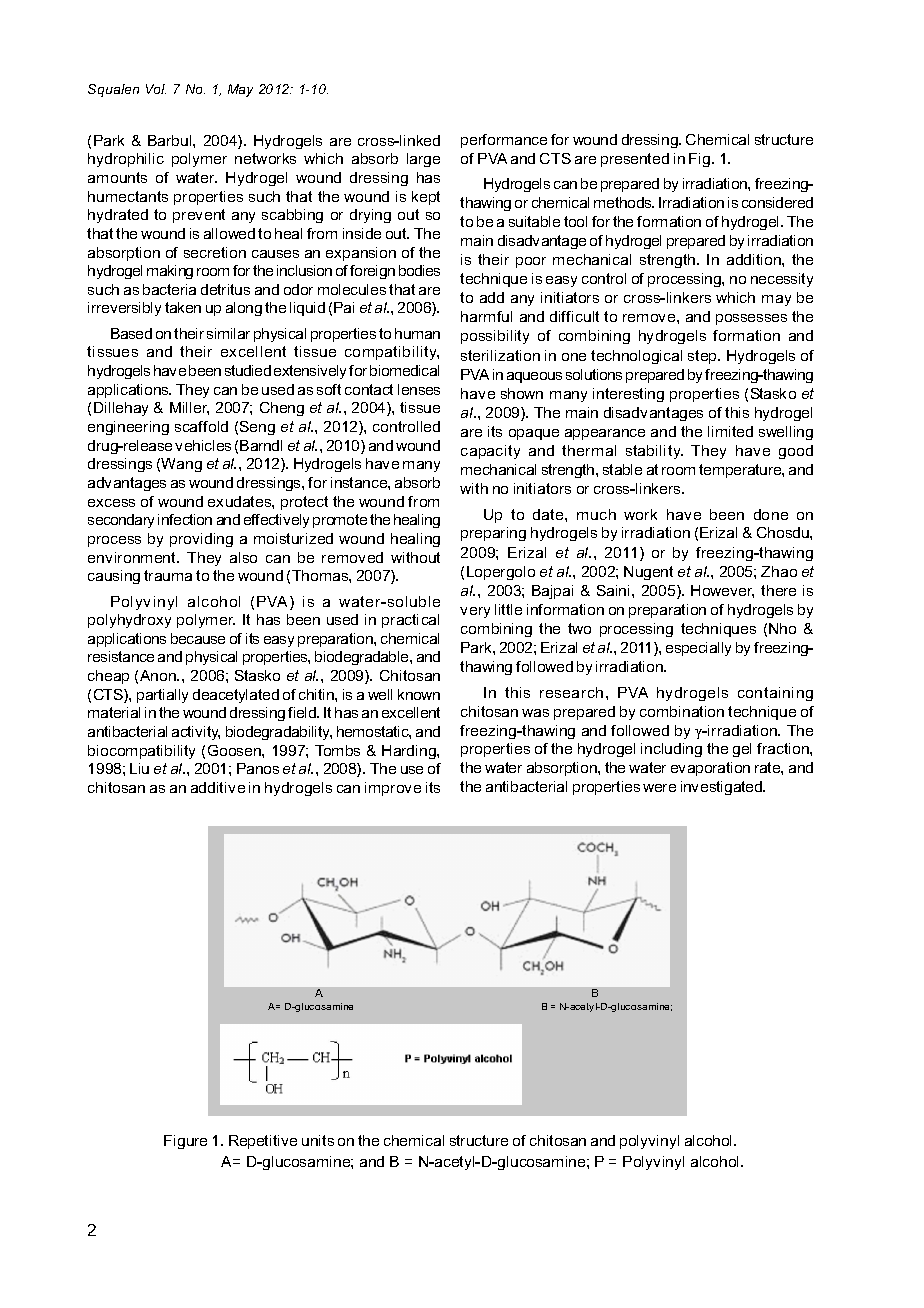  What do you see at coordinates (722, 591) in the document?
I see `However` at bounding box center [722, 591].
